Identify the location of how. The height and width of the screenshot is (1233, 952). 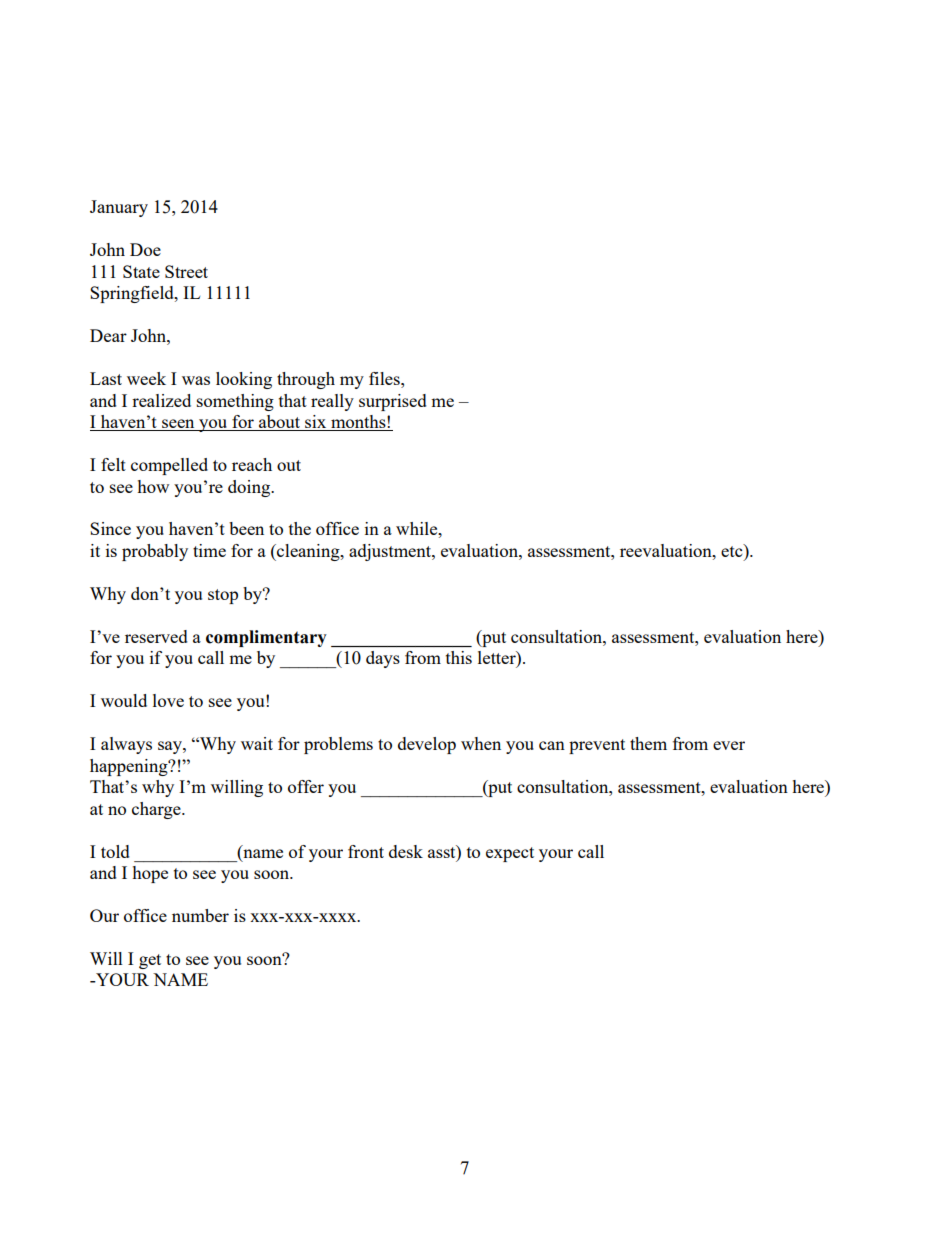
(153, 486).
